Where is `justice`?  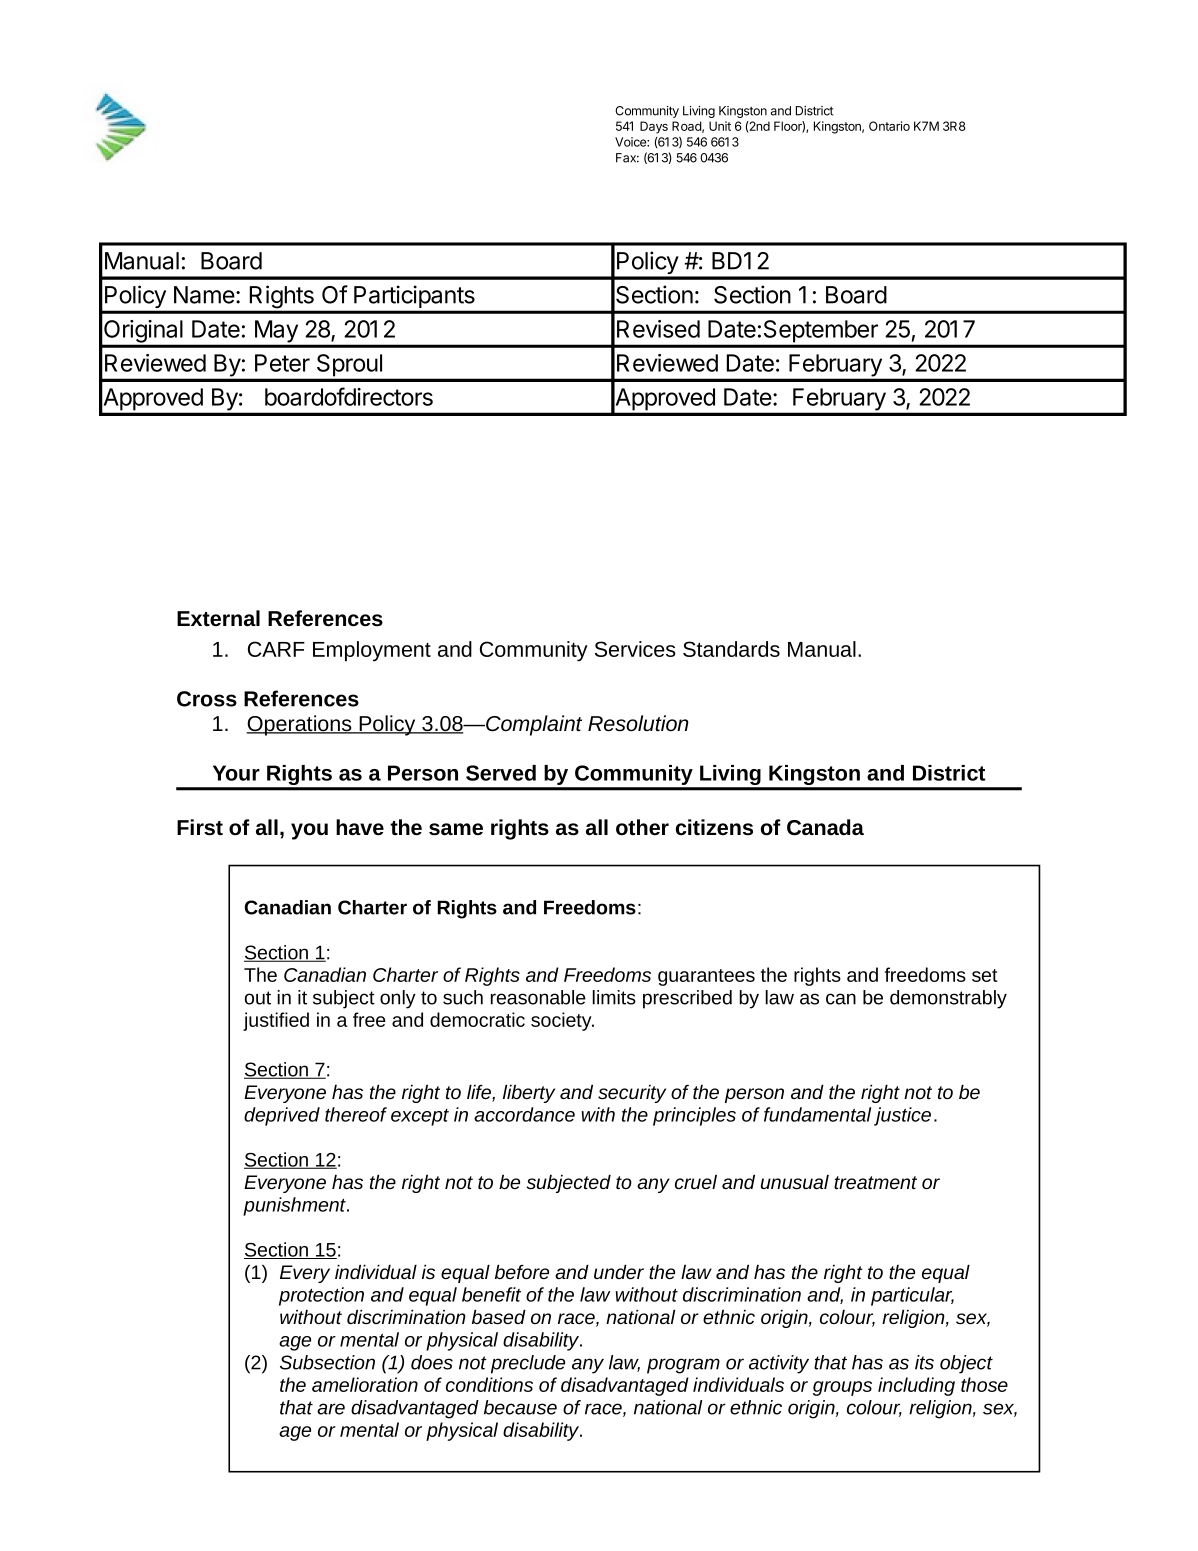
justice is located at coordinates (902, 1116).
